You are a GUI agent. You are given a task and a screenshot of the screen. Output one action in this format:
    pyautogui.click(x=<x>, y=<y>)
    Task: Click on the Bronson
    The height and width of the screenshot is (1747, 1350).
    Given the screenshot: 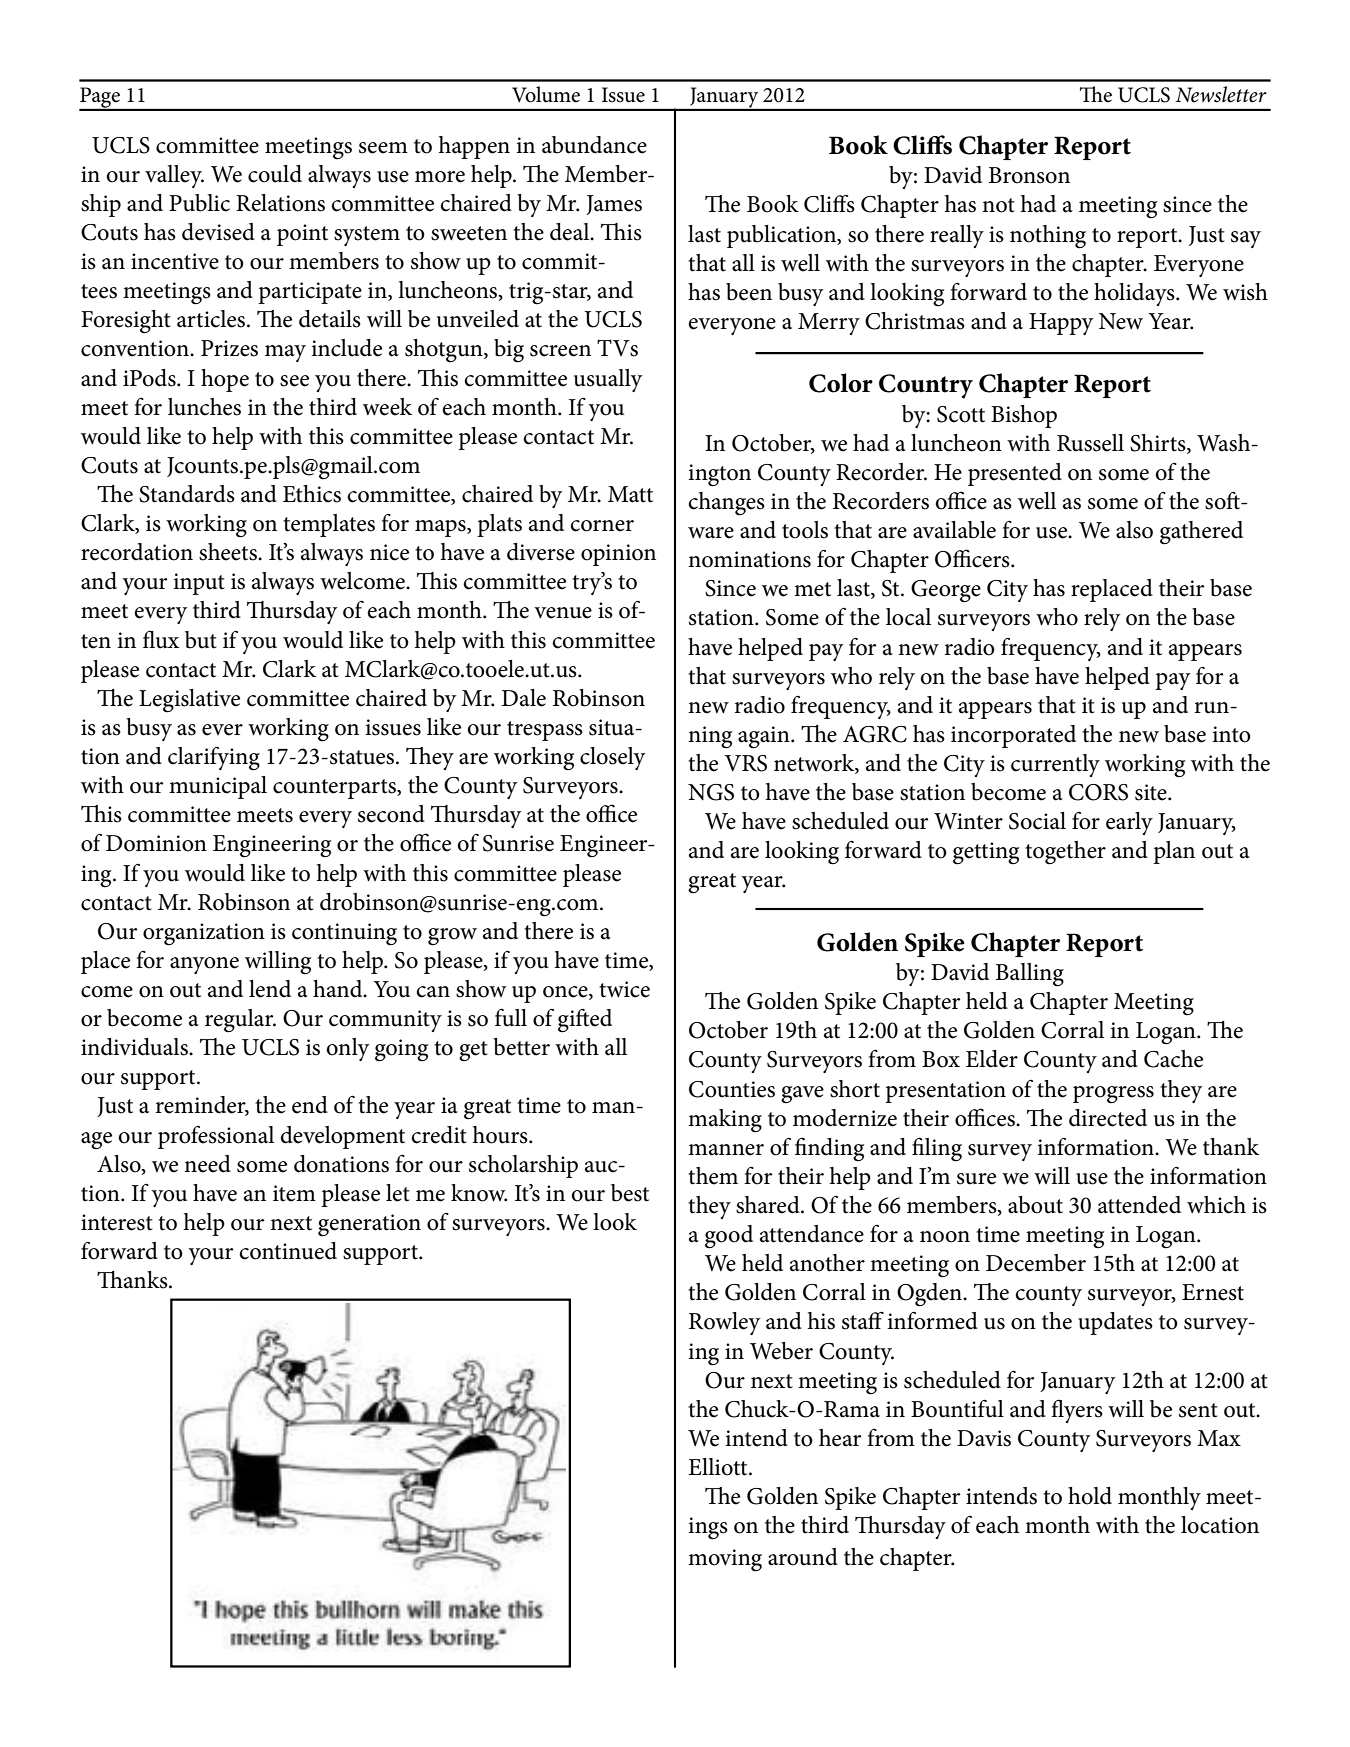 What is the action you would take?
    pyautogui.click(x=1029, y=175)
